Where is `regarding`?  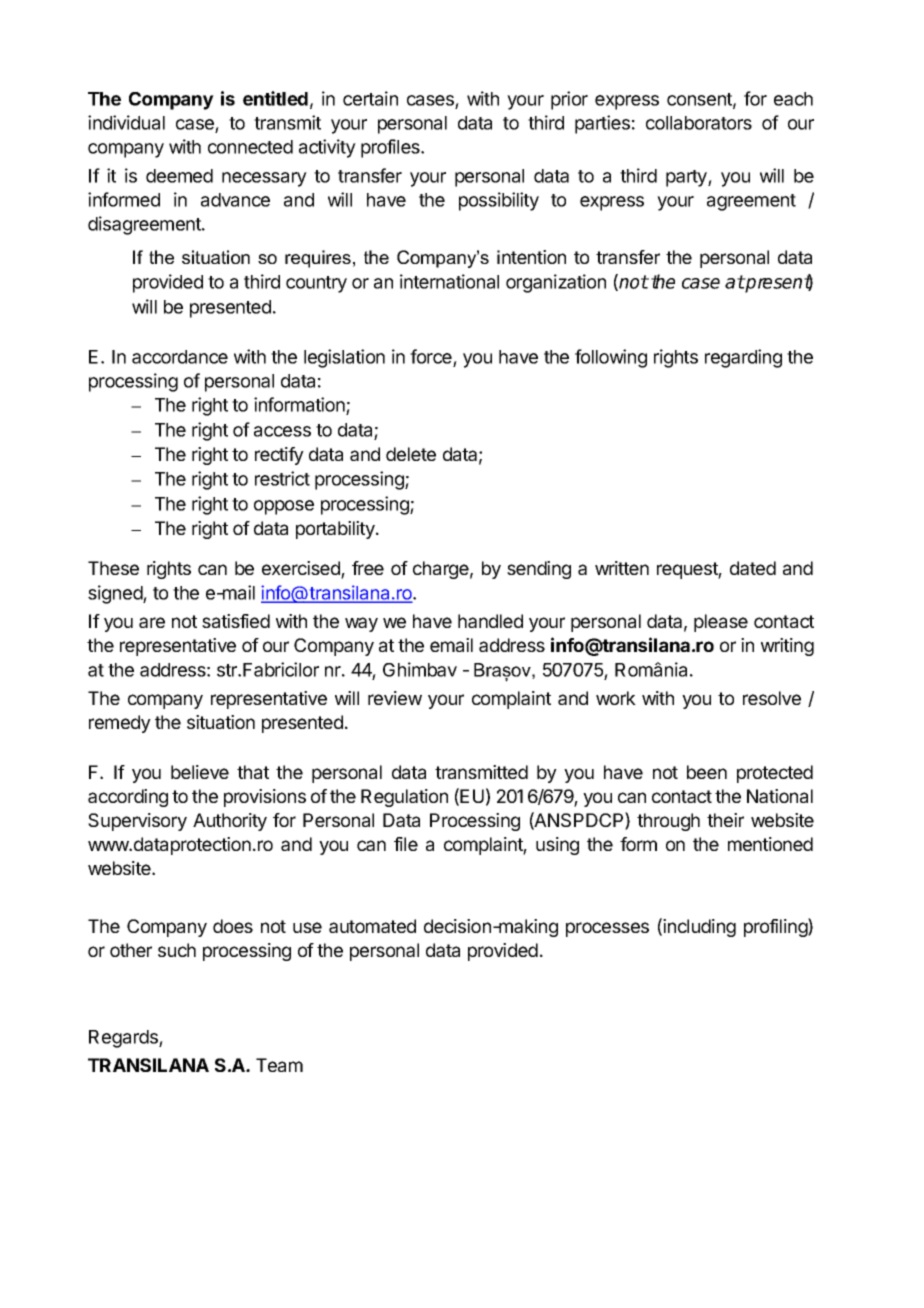
regarding is located at coordinates (743, 358).
